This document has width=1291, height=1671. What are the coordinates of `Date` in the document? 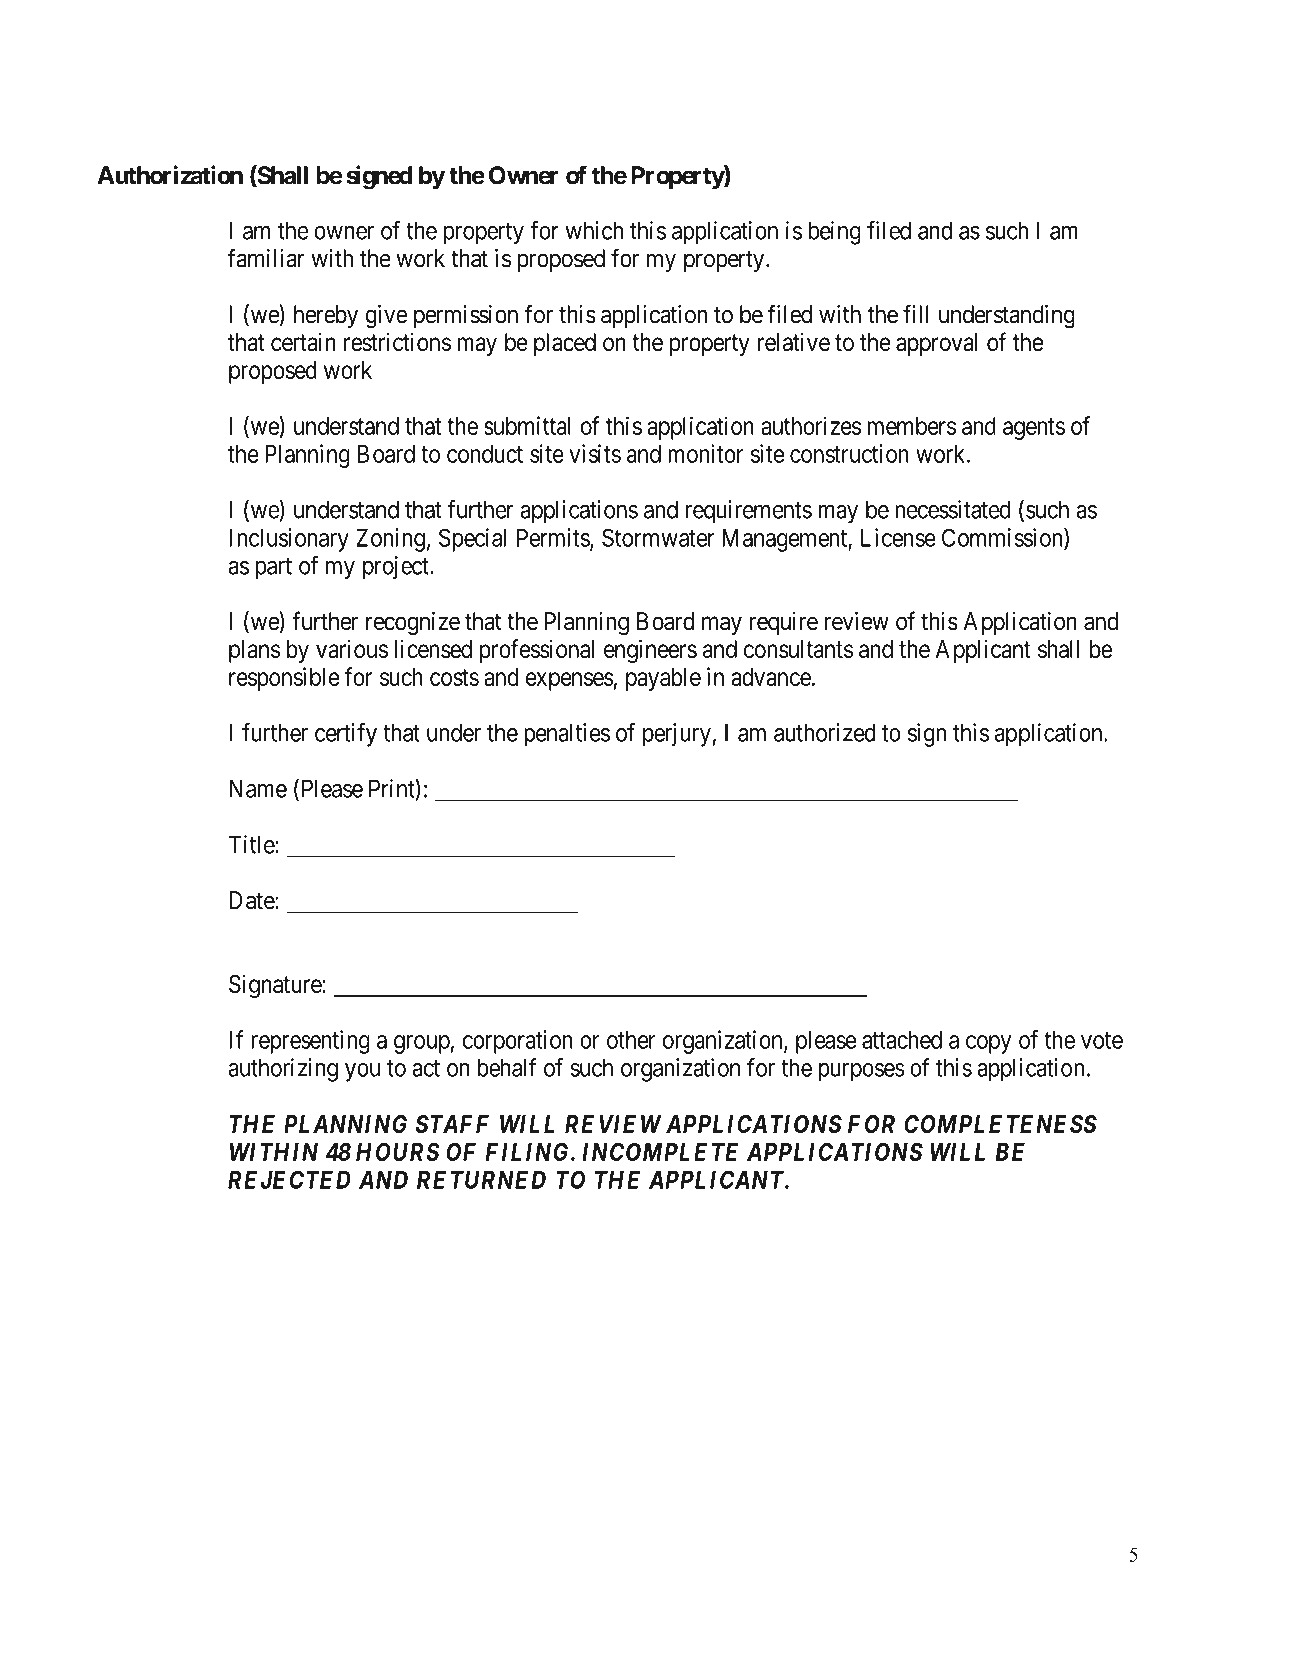 It's located at (252, 900).
